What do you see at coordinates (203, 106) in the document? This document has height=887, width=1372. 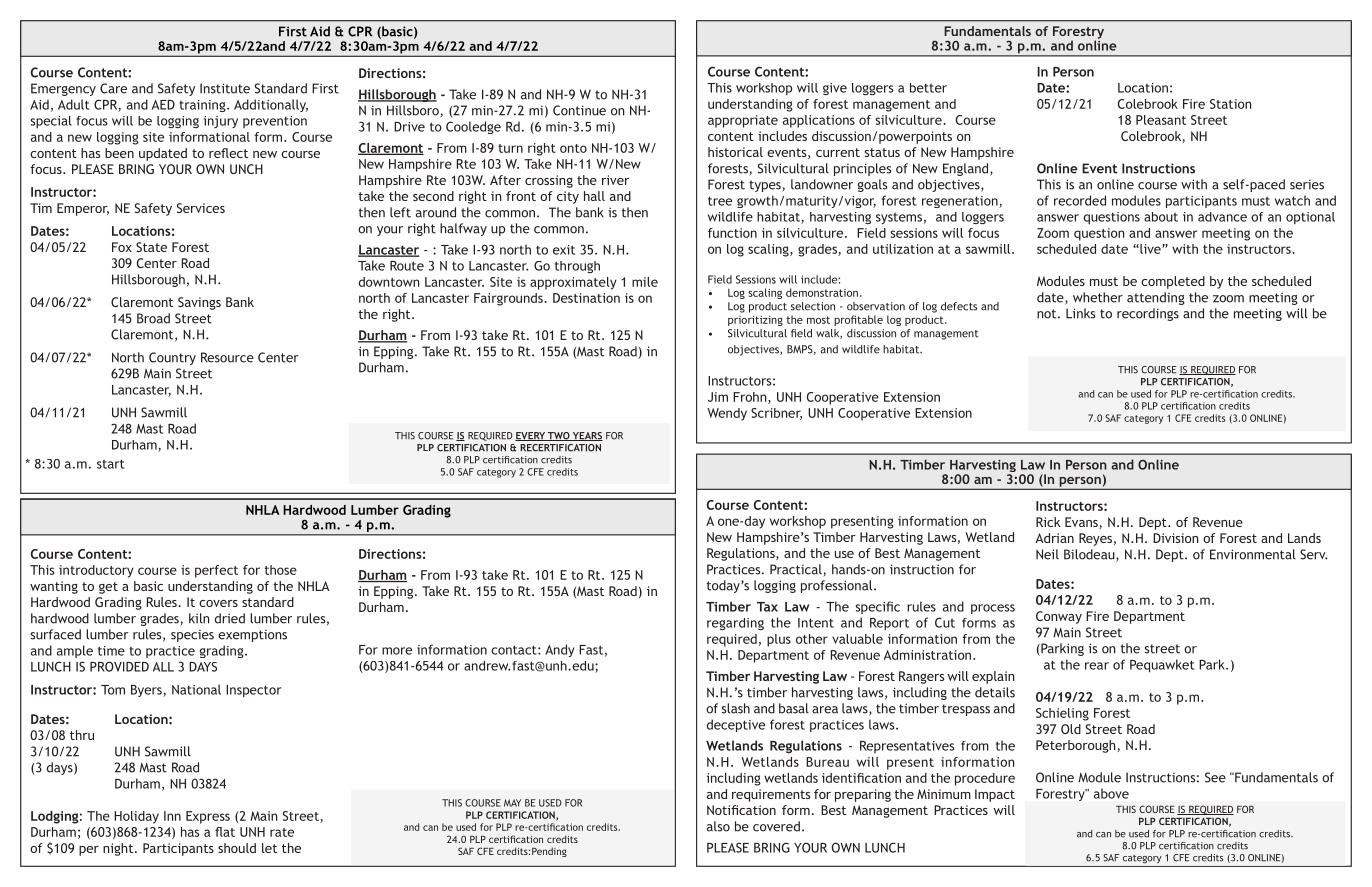 I see `training` at bounding box center [203, 106].
